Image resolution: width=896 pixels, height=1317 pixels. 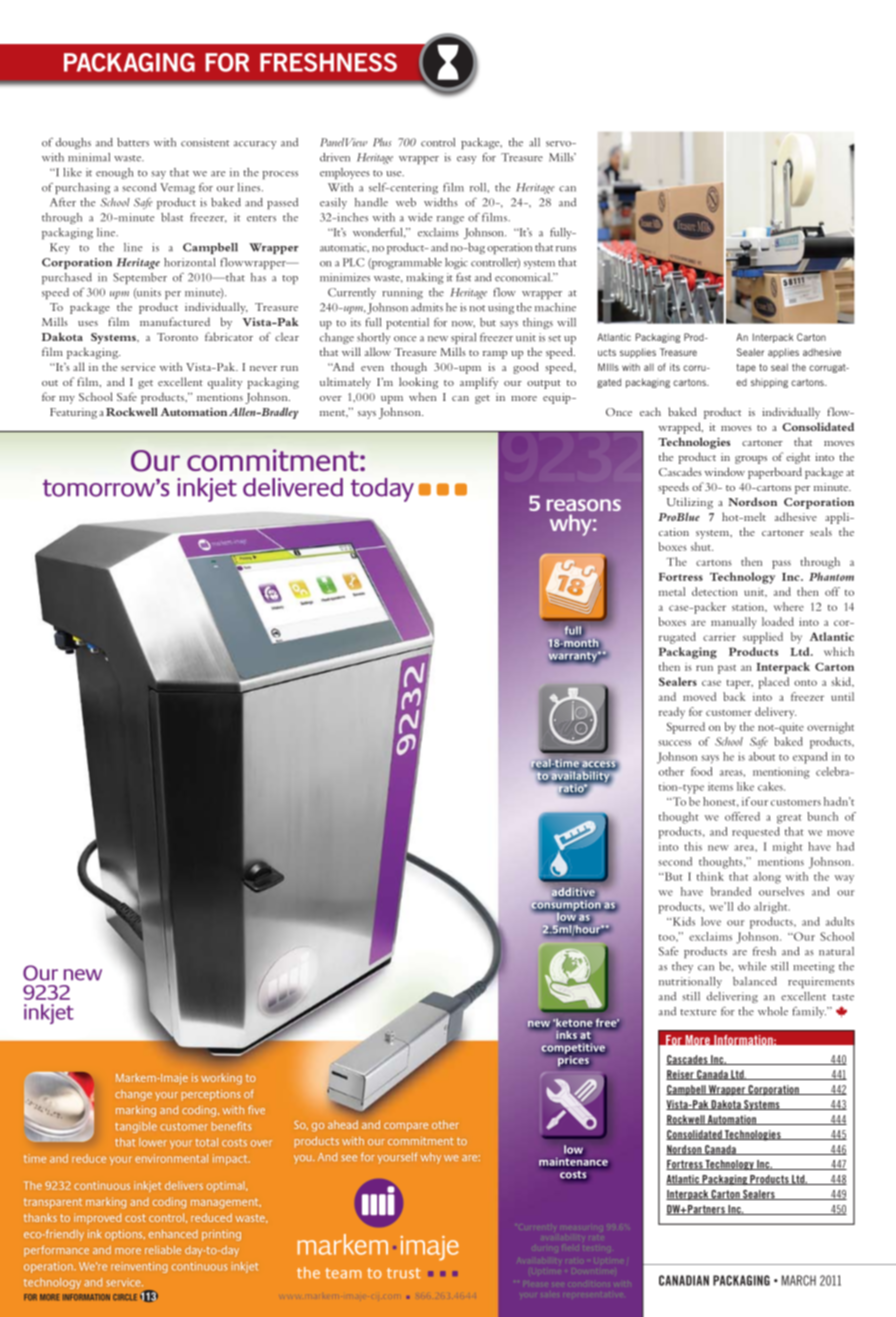 I want to click on easy, so click(x=467, y=160).
